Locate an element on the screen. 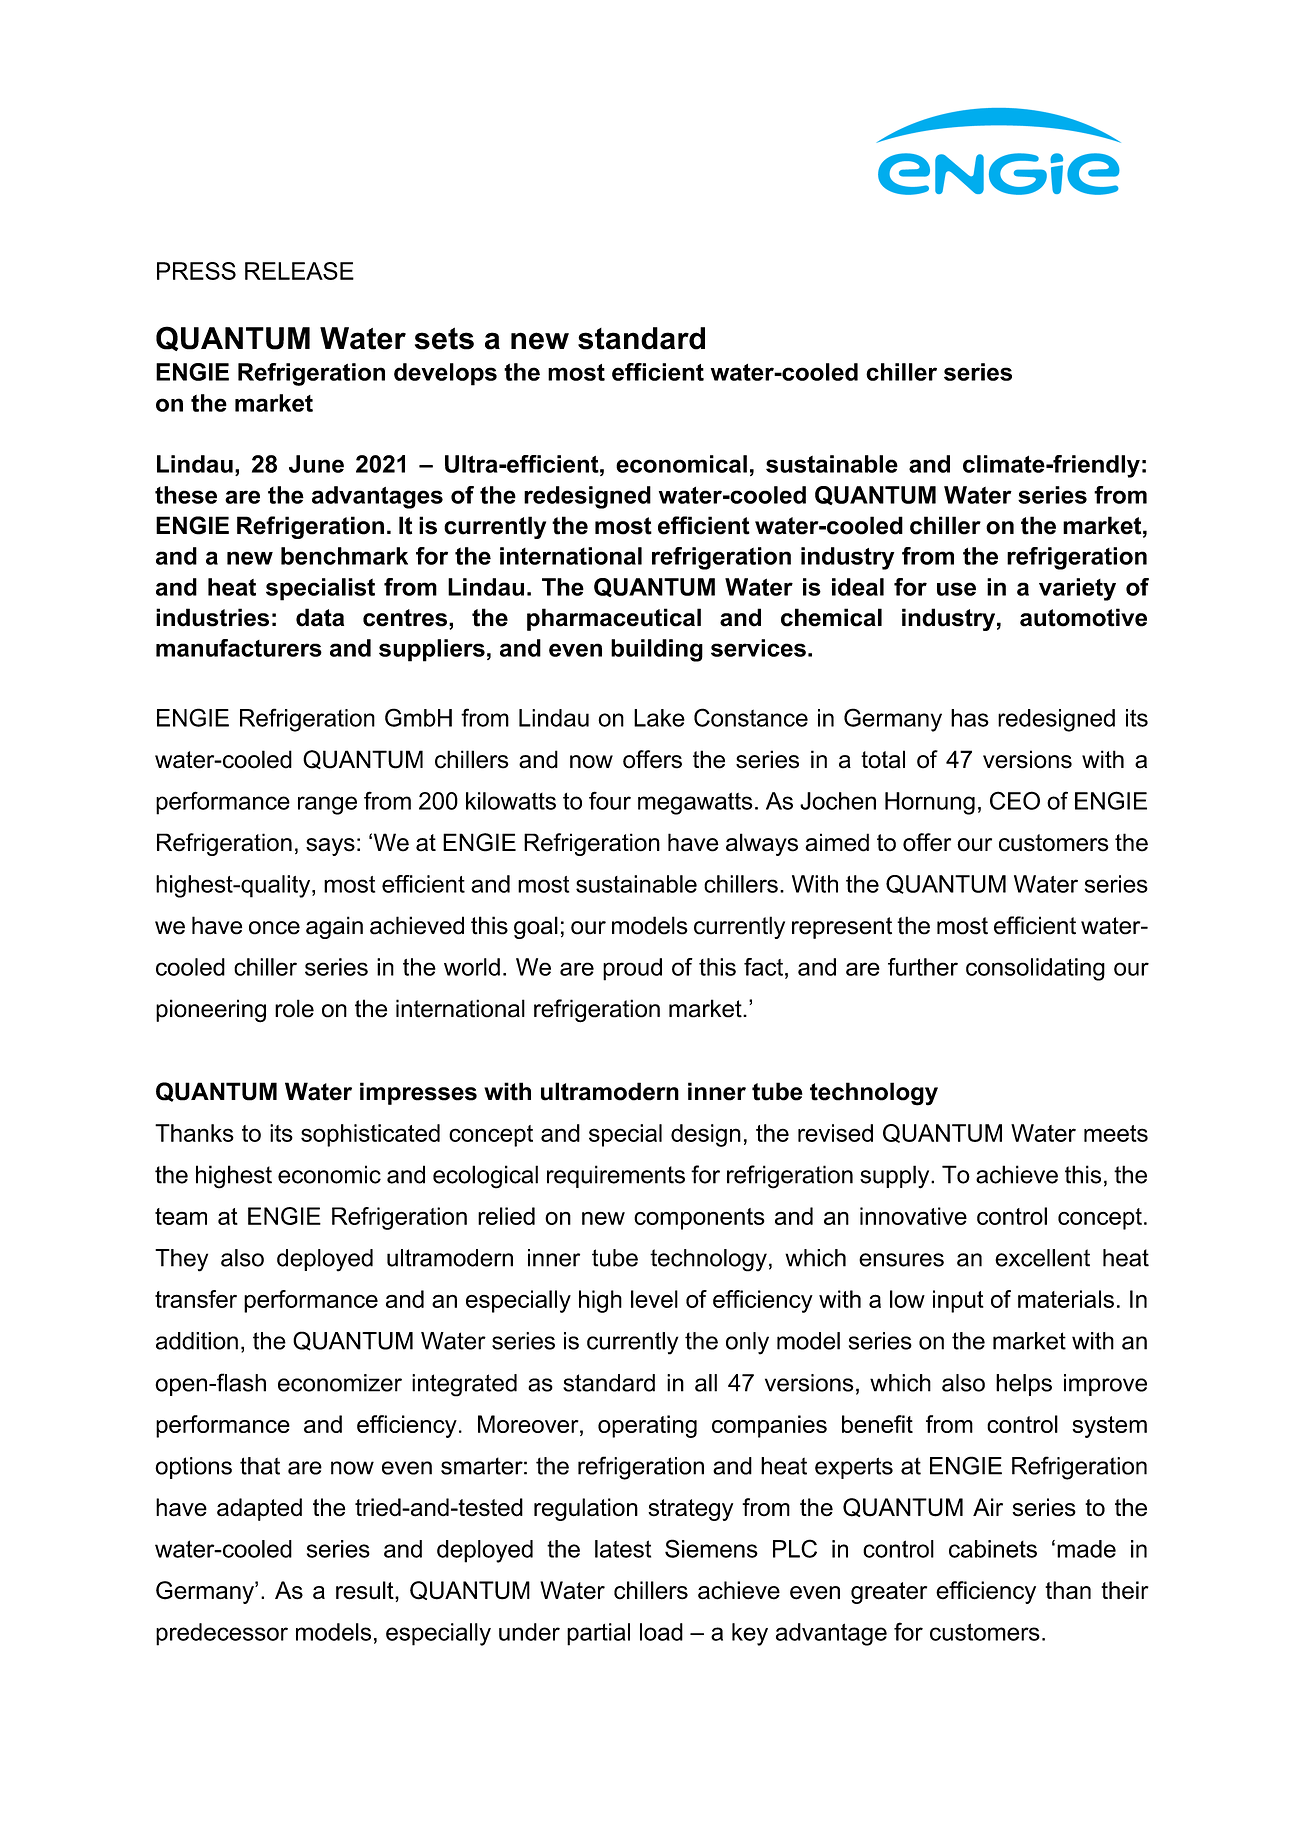 The width and height of the screenshot is (1303, 1844). sophisticated is located at coordinates (370, 1135).
